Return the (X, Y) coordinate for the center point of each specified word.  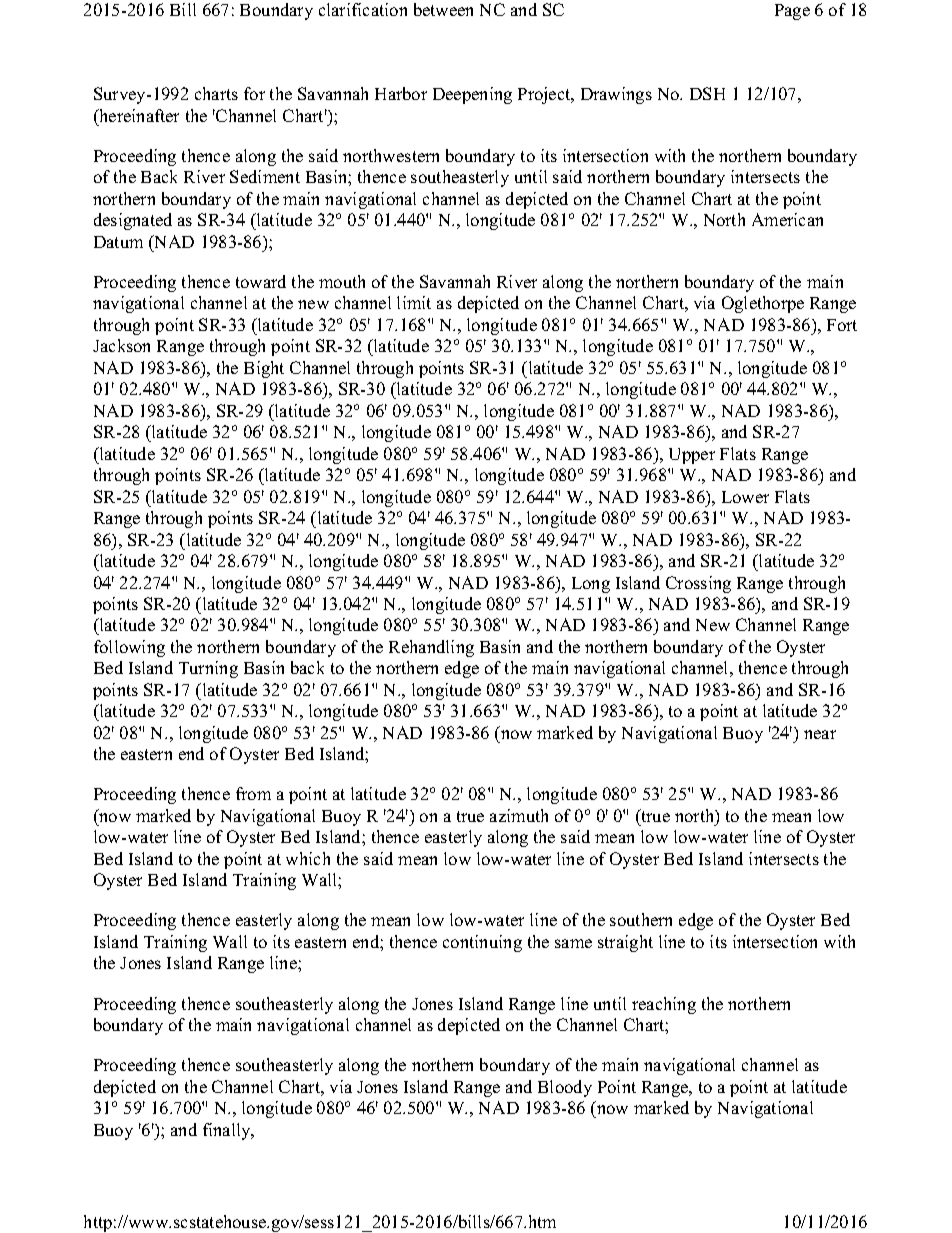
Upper (692, 456)
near (820, 734)
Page (792, 12)
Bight (264, 369)
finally (228, 1131)
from (253, 793)
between (443, 9)
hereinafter (138, 115)
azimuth (519, 815)
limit (414, 302)
